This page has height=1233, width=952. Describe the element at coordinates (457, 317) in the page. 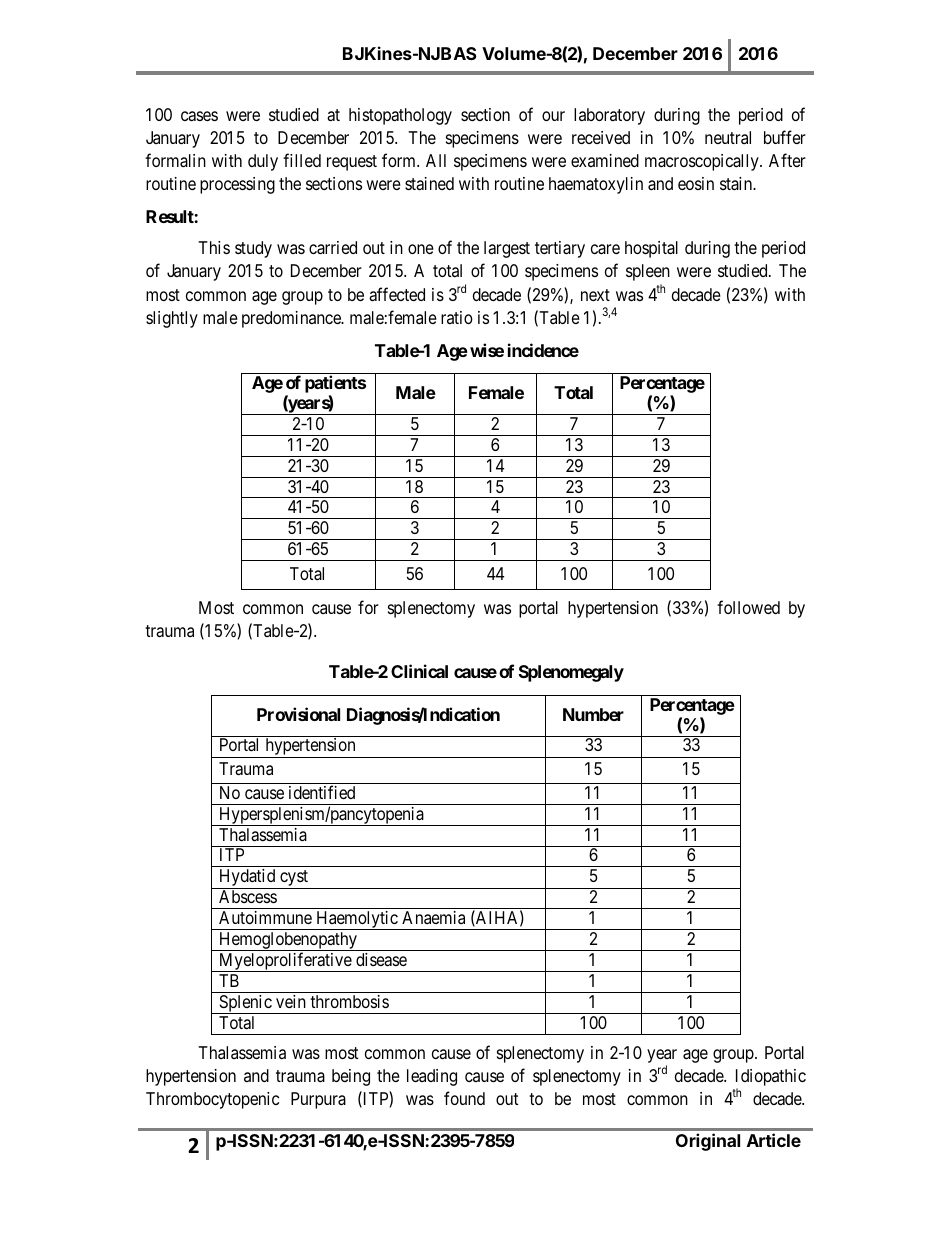

I see `ratio` at that location.
